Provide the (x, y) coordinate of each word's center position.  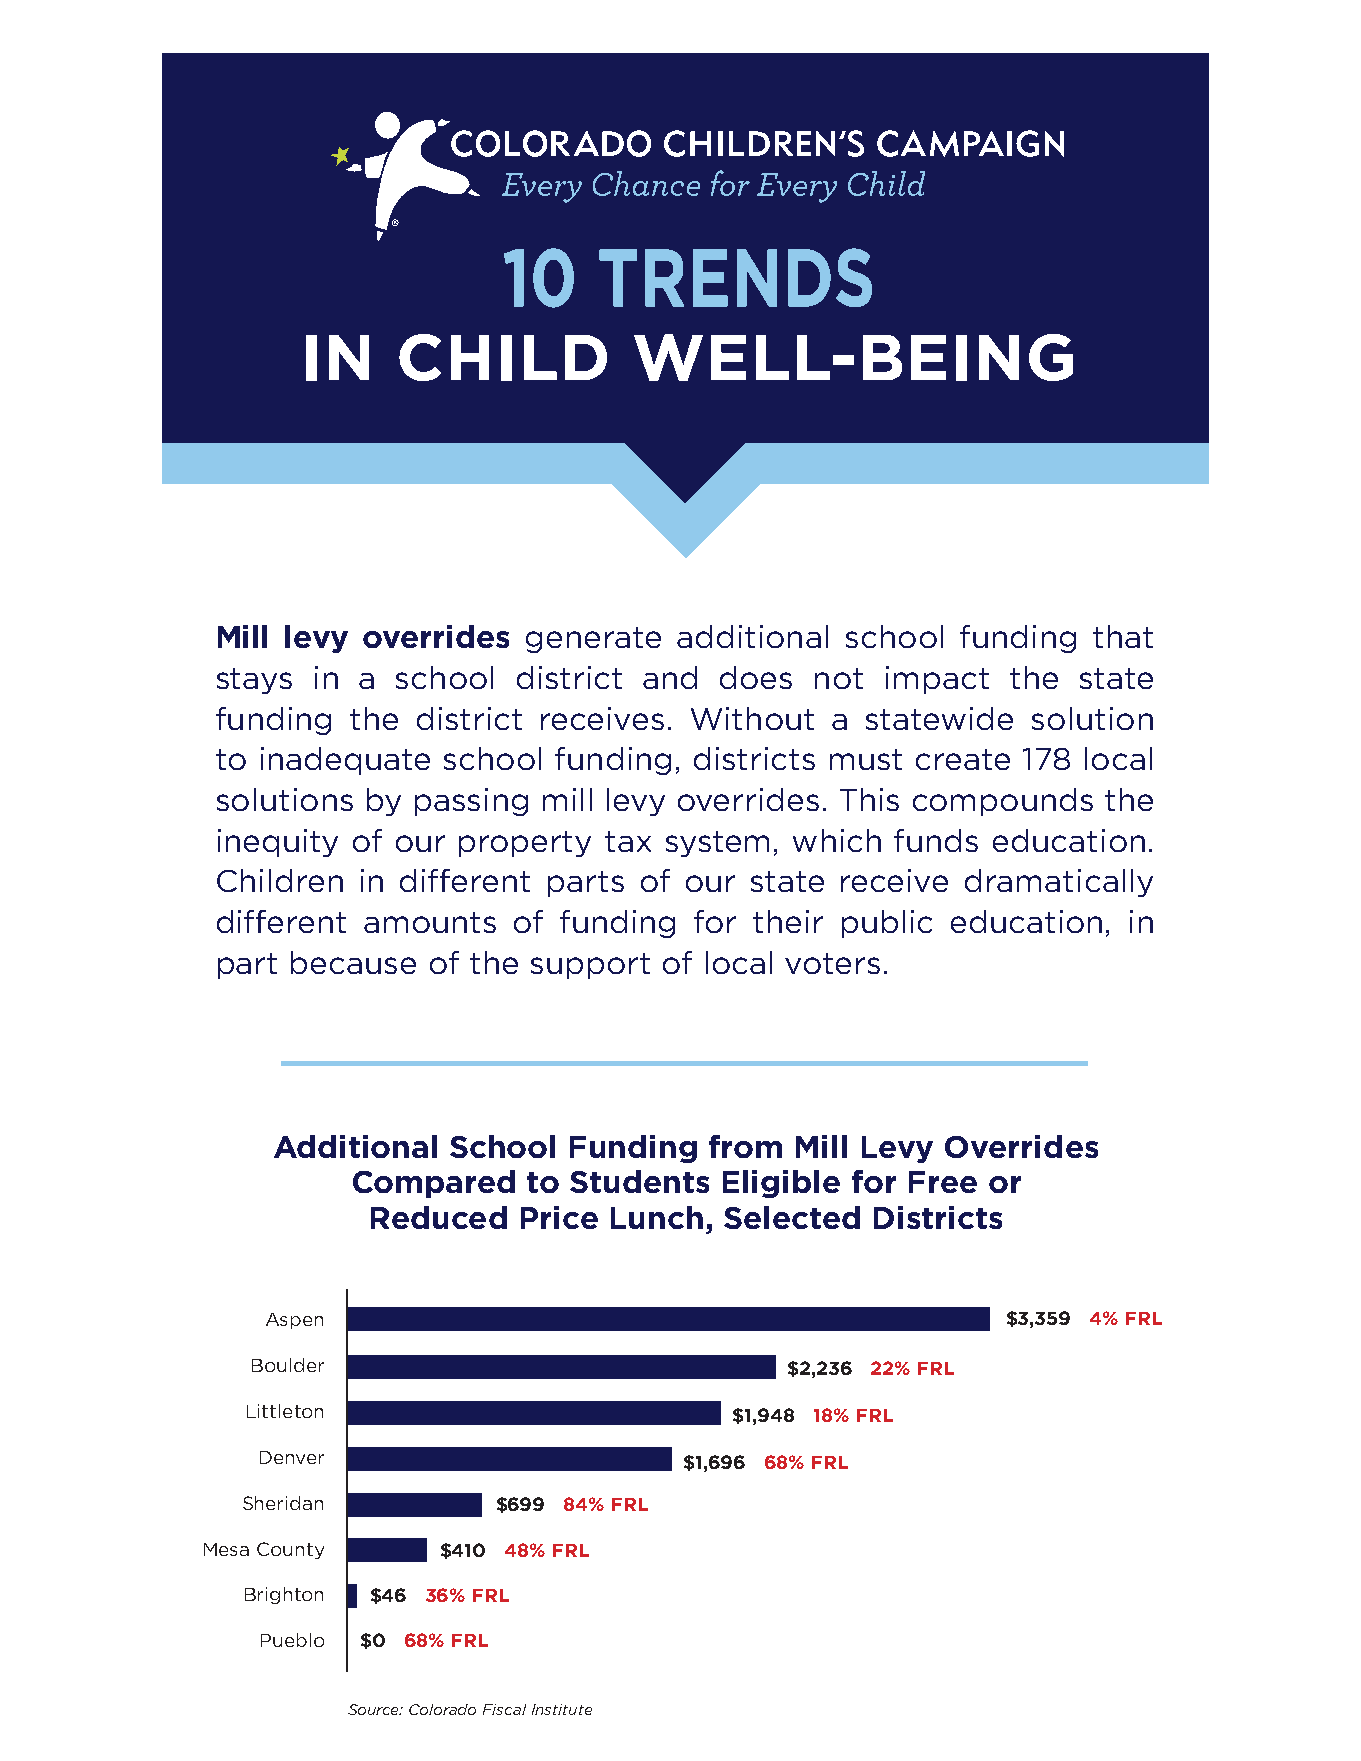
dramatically (1059, 883)
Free (943, 1182)
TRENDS (735, 277)
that (1123, 636)
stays (254, 681)
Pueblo (292, 1640)
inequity (278, 843)
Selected (792, 1217)
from (745, 1146)
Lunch (657, 1217)
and (670, 677)
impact (937, 680)
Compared (434, 1184)
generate (593, 640)
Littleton (285, 1411)
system (717, 844)
